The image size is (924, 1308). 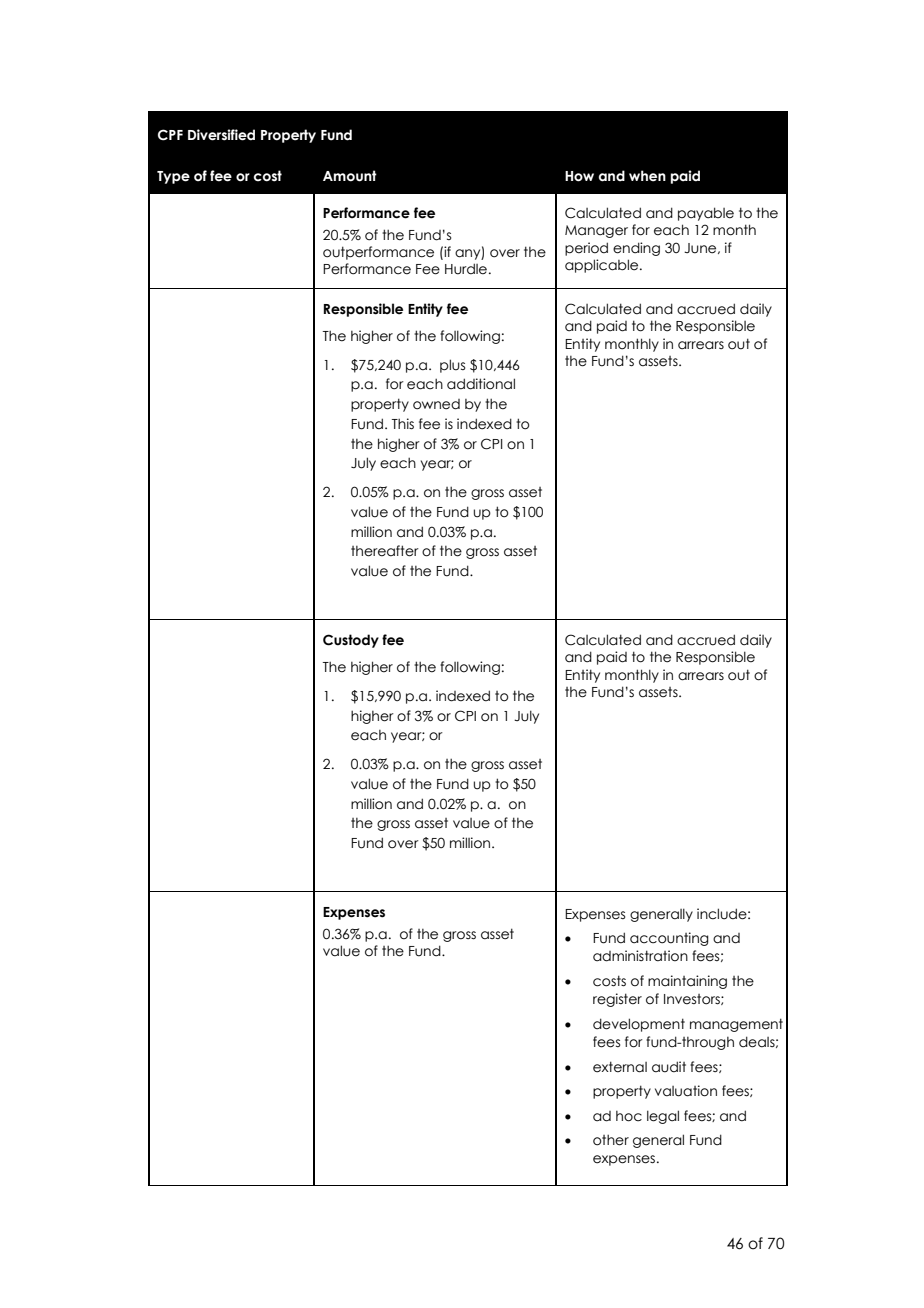 I want to click on Custody, so click(x=351, y=641).
